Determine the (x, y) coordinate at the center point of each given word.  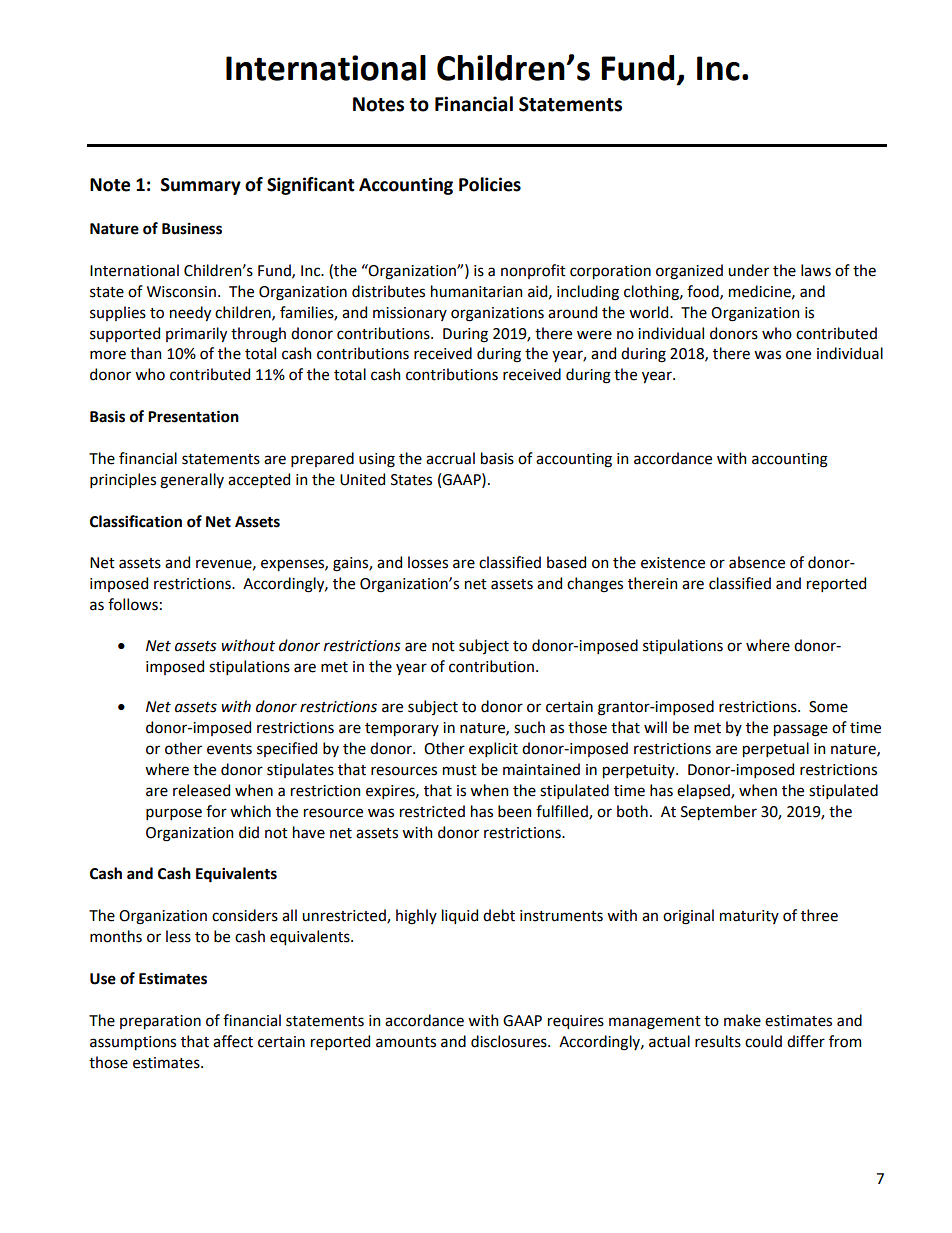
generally (192, 481)
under (748, 270)
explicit (493, 749)
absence (757, 562)
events (229, 749)
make (742, 1020)
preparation (160, 1022)
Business (192, 229)
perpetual (776, 749)
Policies (490, 184)
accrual (450, 458)
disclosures (510, 1041)
